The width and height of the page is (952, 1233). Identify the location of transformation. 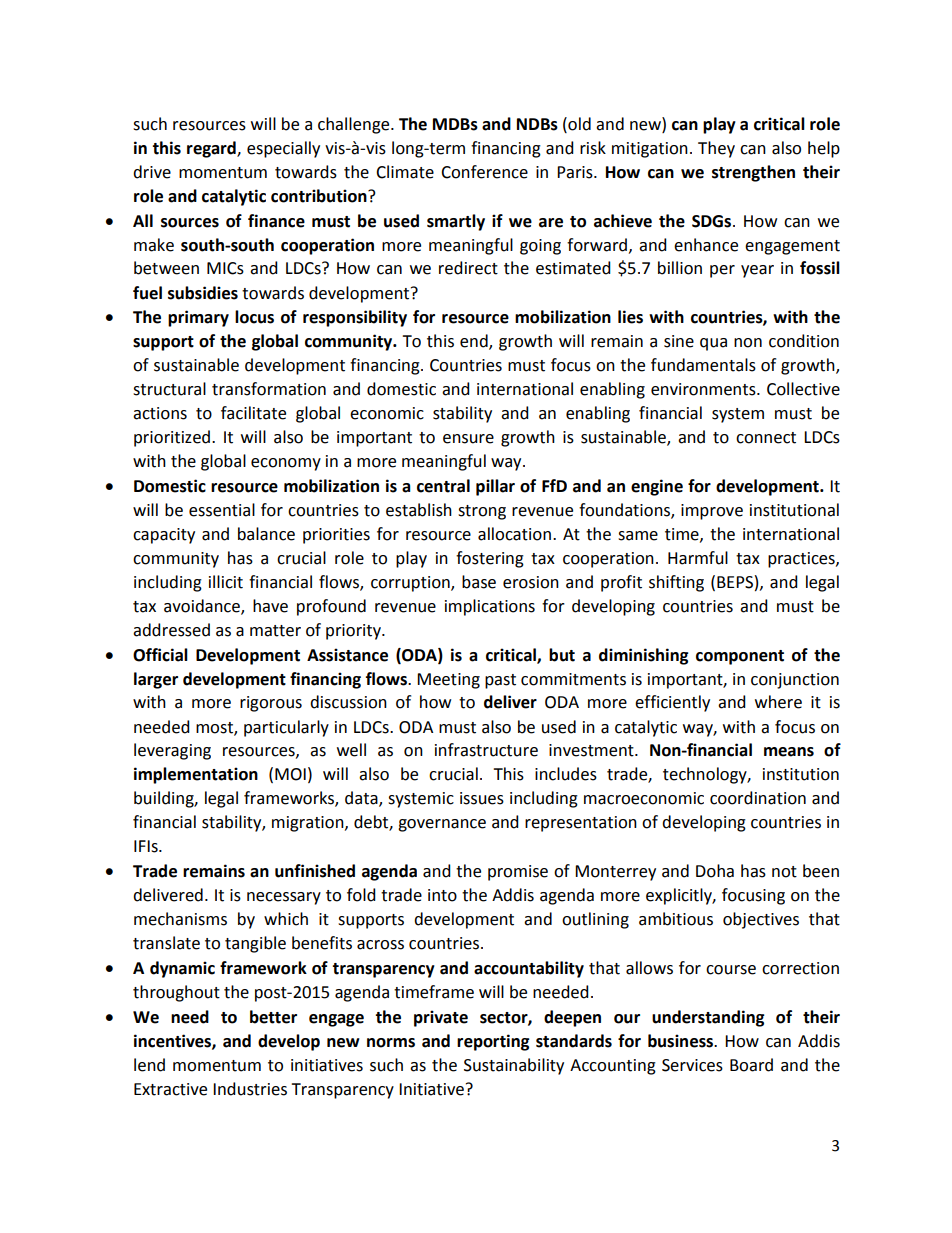
(269, 389).
